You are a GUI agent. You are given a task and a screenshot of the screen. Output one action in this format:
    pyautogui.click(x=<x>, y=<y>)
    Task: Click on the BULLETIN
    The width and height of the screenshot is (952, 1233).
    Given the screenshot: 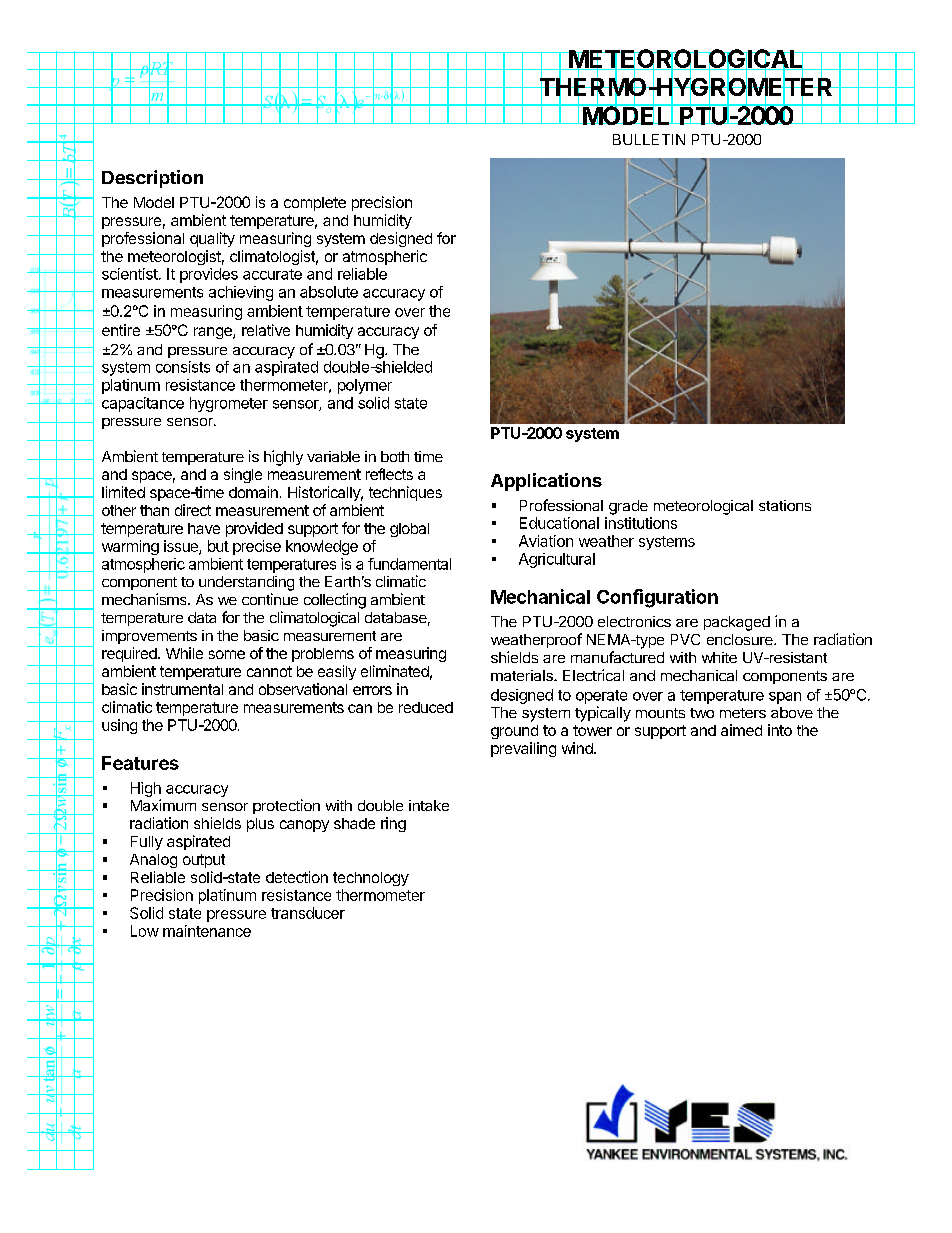 What is the action you would take?
    pyautogui.click(x=649, y=139)
